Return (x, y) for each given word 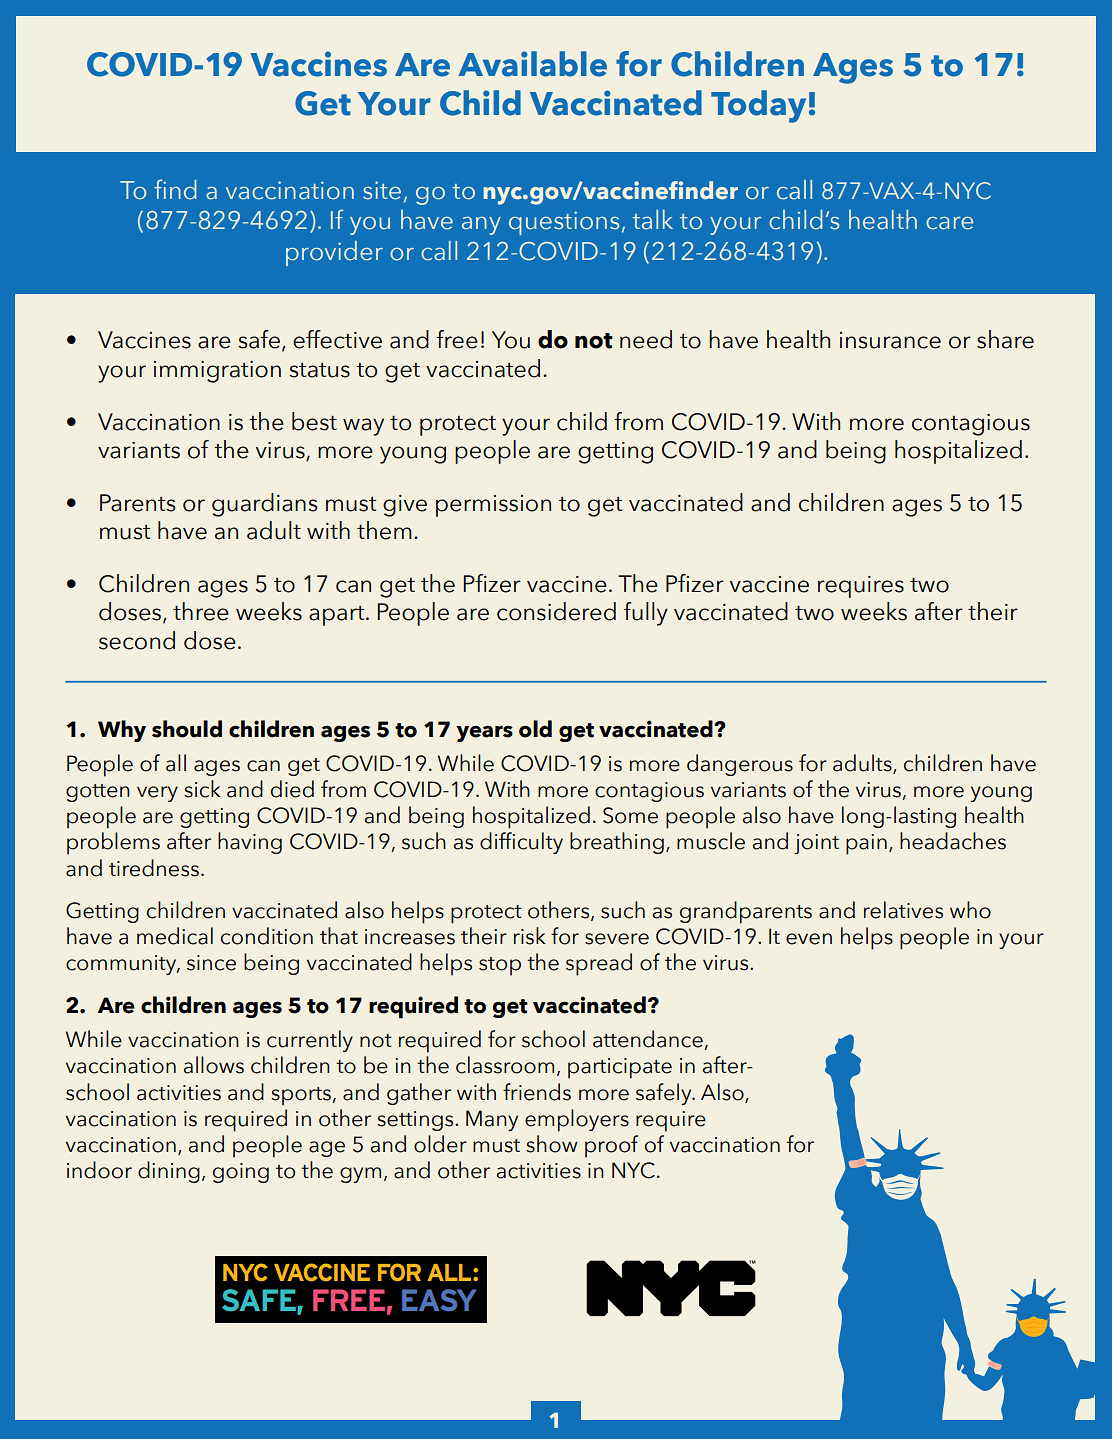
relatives (903, 910)
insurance (890, 340)
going (241, 1173)
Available (532, 64)
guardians (264, 505)
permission (493, 506)
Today (758, 106)
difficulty (521, 843)
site (382, 190)
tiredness (154, 868)
